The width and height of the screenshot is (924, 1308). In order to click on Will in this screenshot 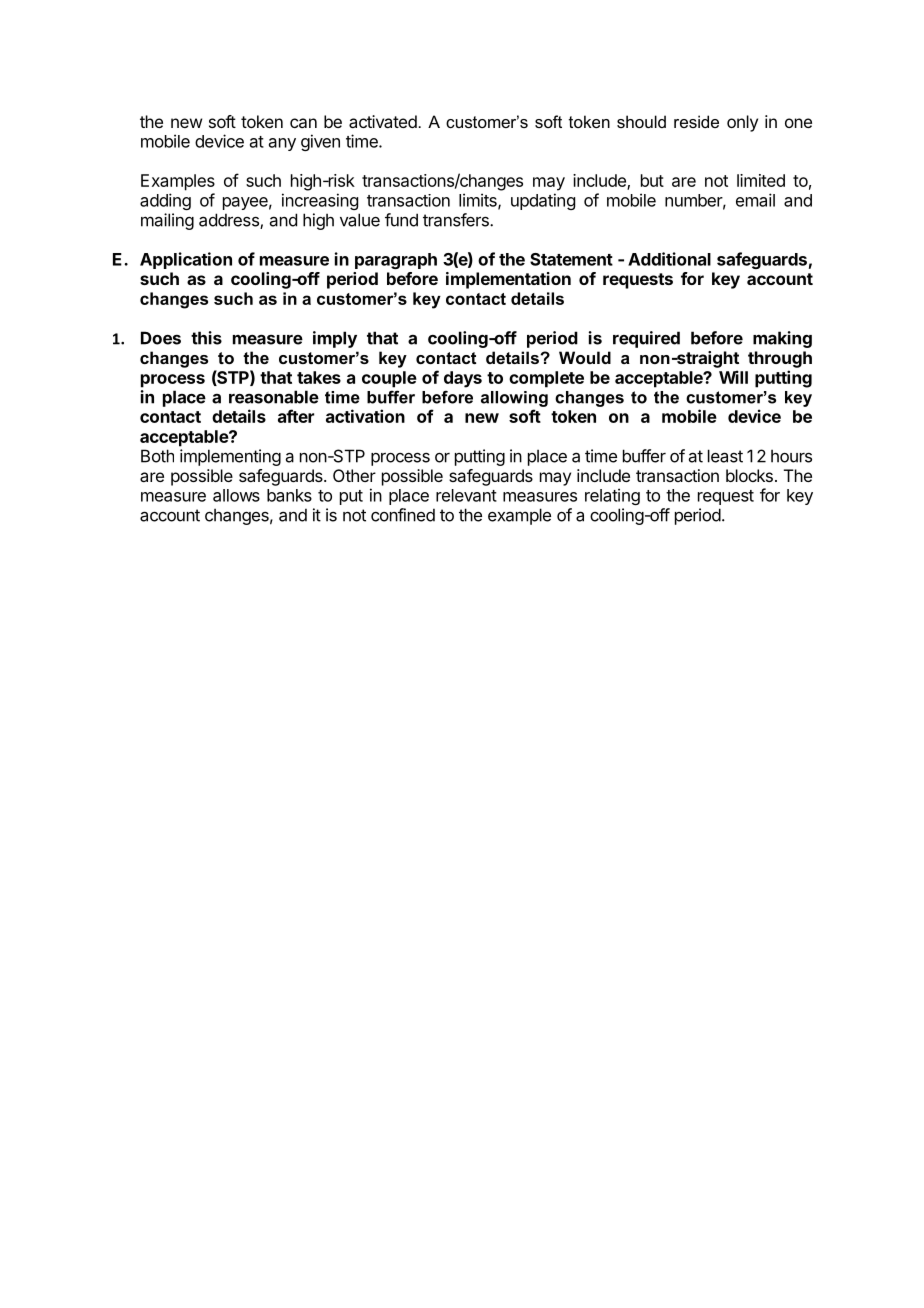, I will do `click(733, 377)`.
